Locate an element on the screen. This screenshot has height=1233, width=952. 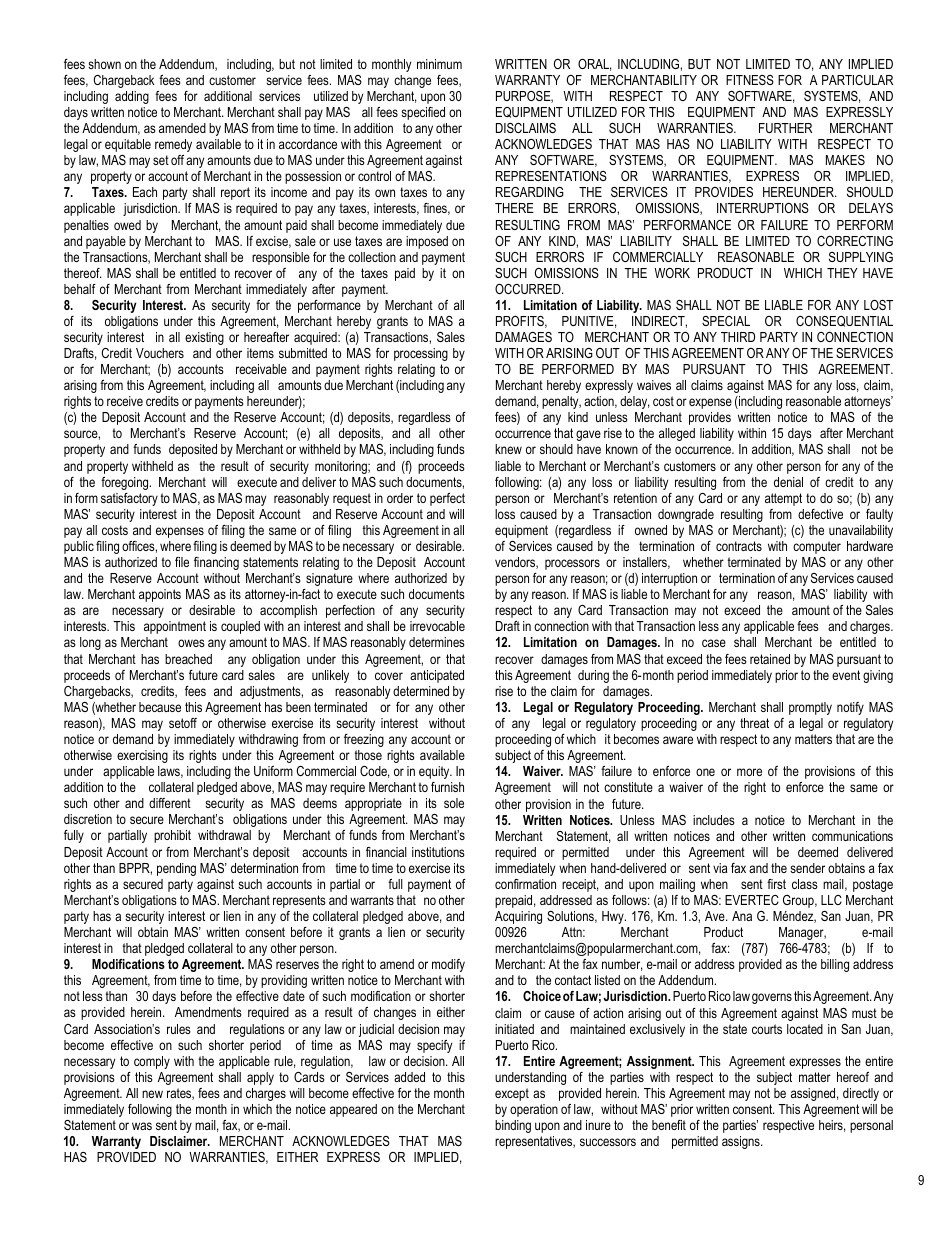
adding is located at coordinates (132, 97).
